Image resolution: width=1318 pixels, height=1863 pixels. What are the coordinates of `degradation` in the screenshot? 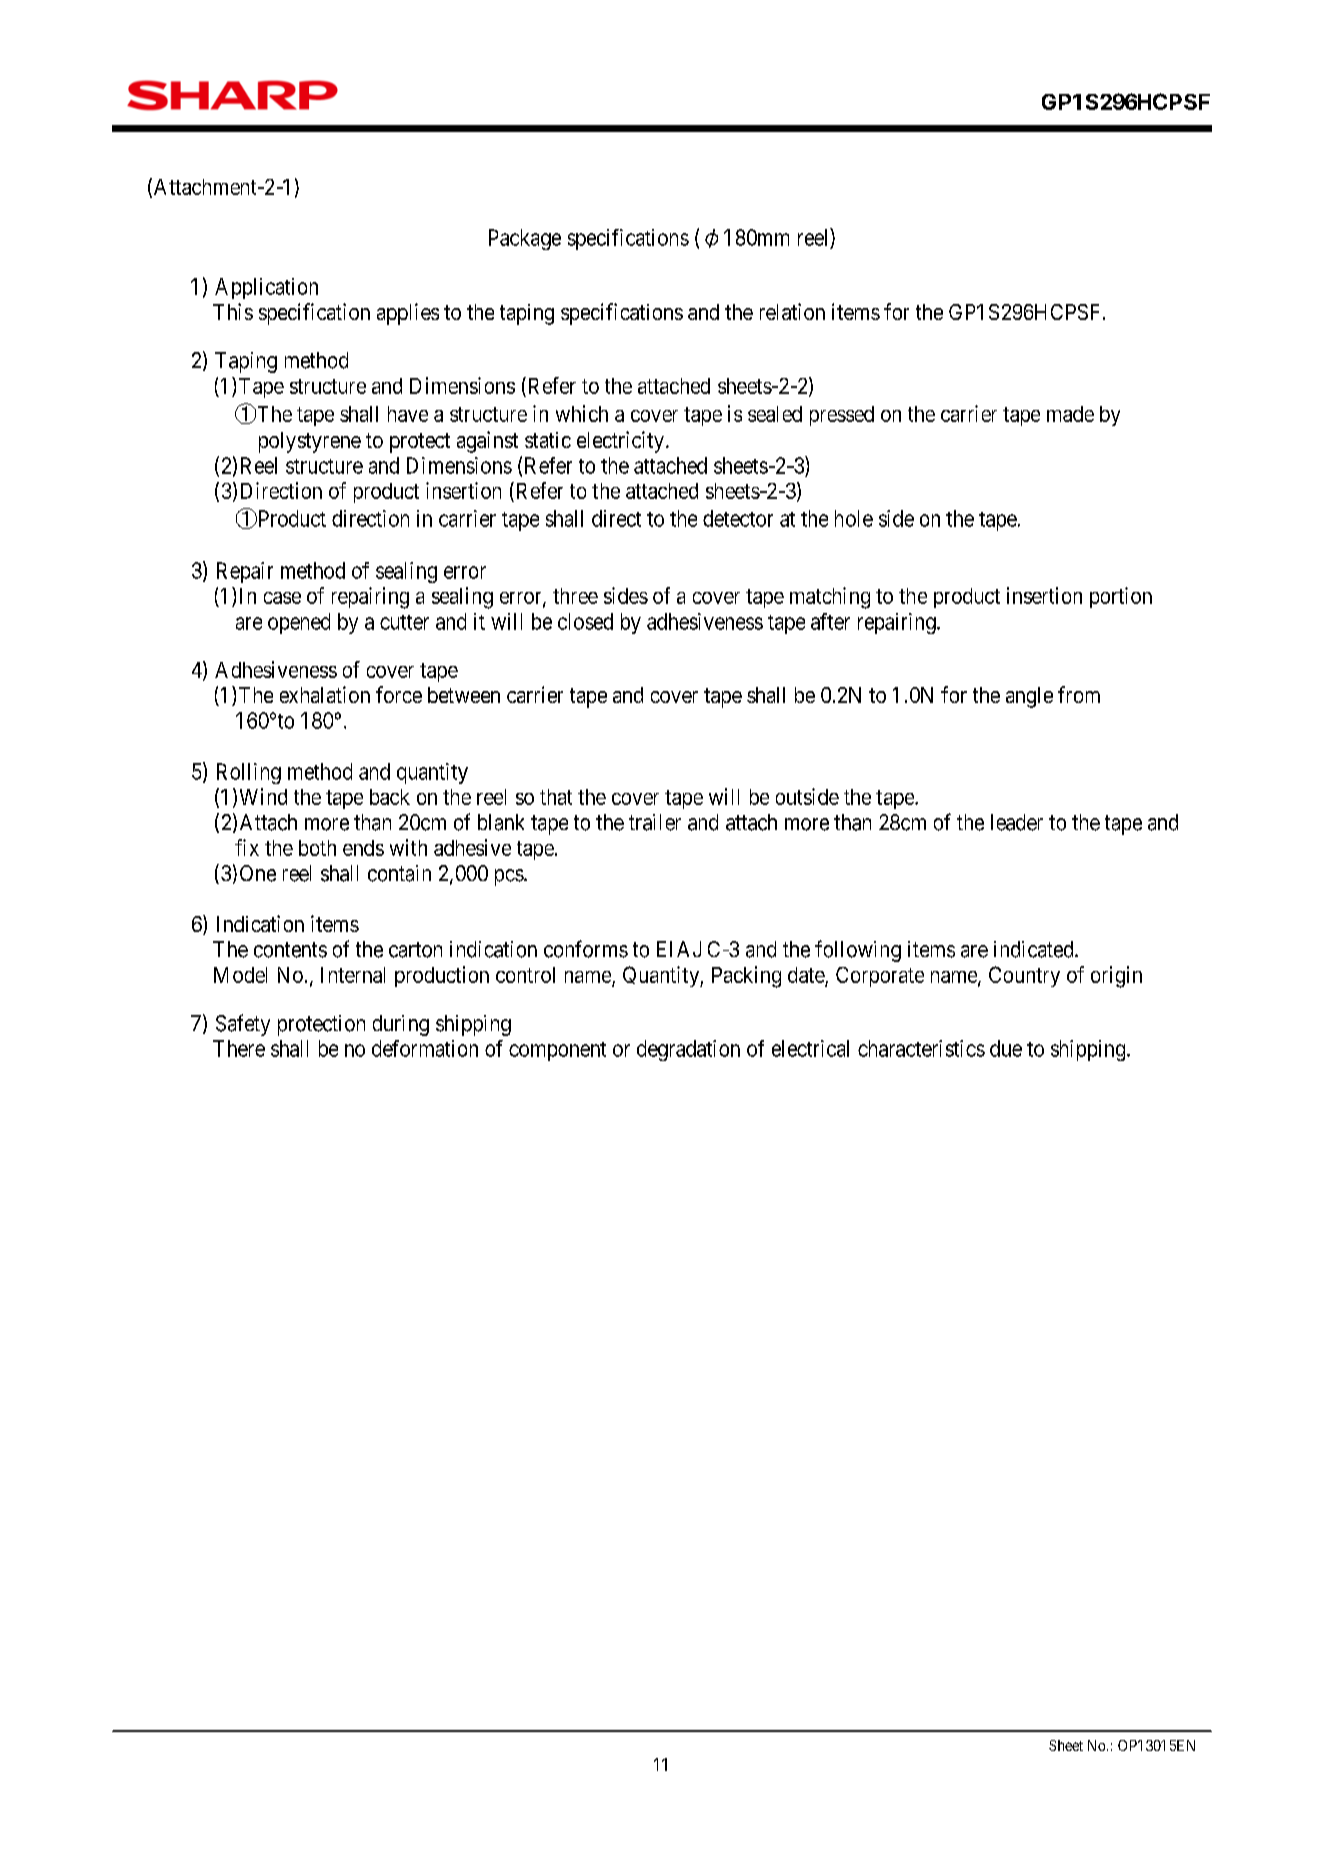 It's located at (688, 1050).
